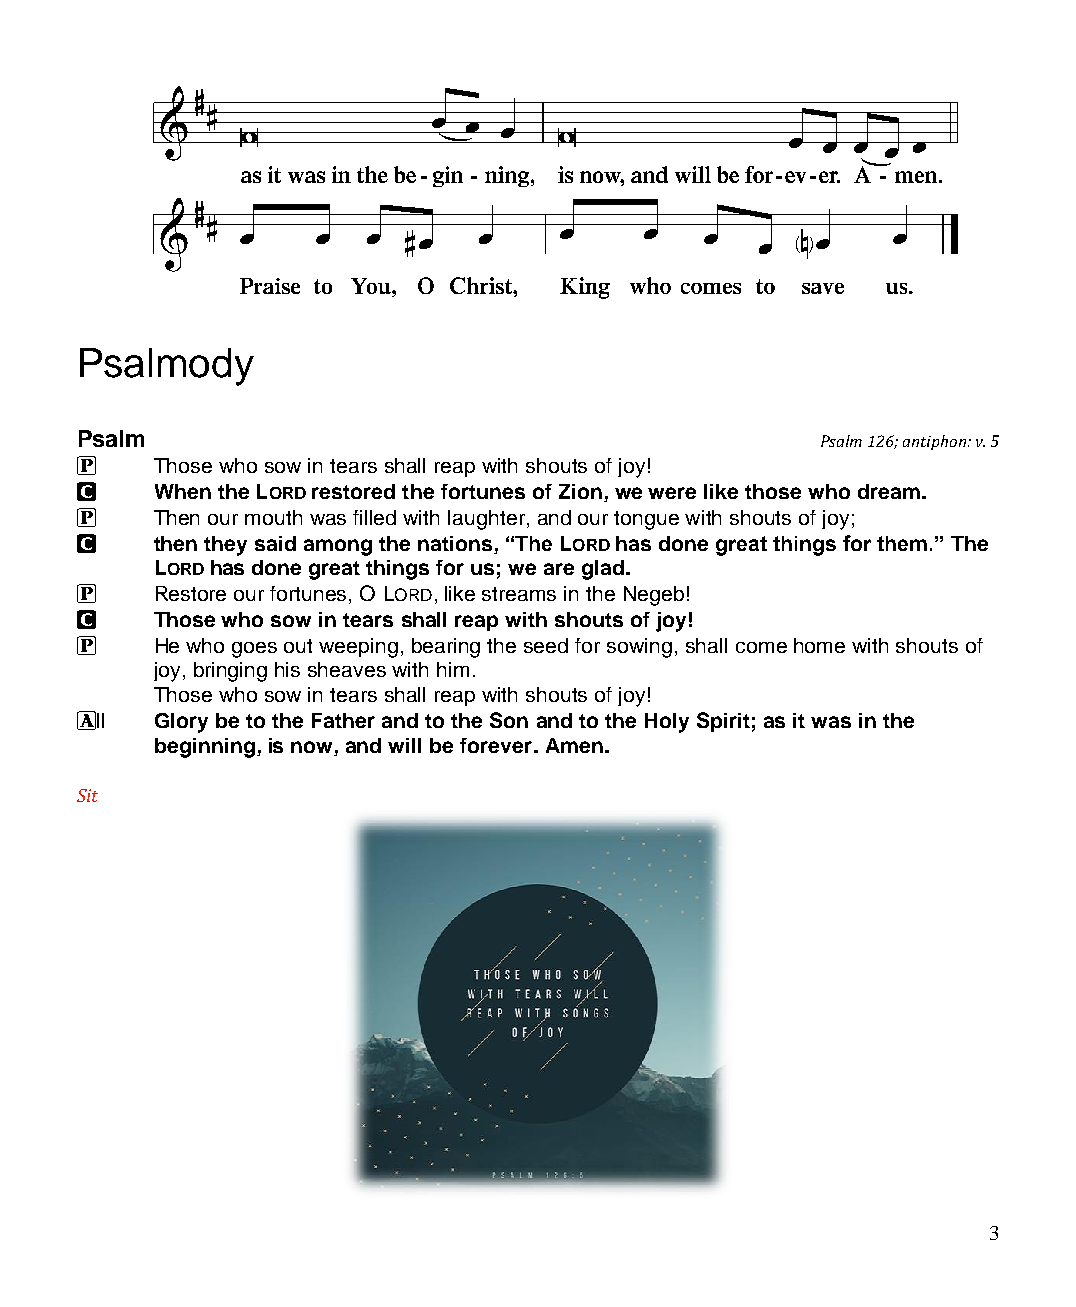 This screenshot has height=1307, width=1076. What do you see at coordinates (723, 722) in the screenshot?
I see `Spirit` at bounding box center [723, 722].
